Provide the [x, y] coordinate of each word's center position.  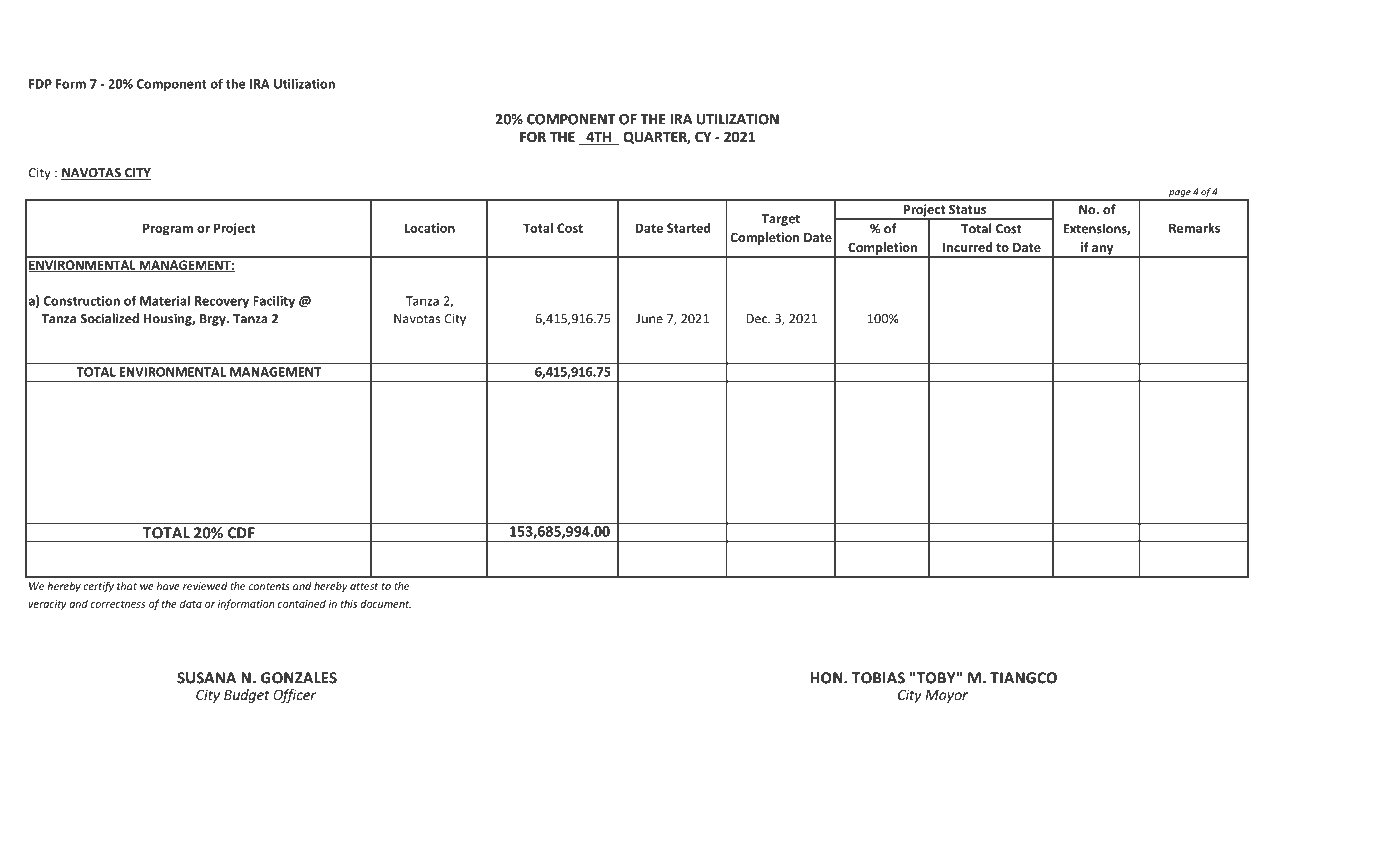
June [649, 319]
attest [364, 586]
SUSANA [206, 678]
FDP [40, 84]
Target [781, 220]
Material [165, 300]
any [1103, 251]
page [1179, 195]
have [168, 586]
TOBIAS [878, 678]
